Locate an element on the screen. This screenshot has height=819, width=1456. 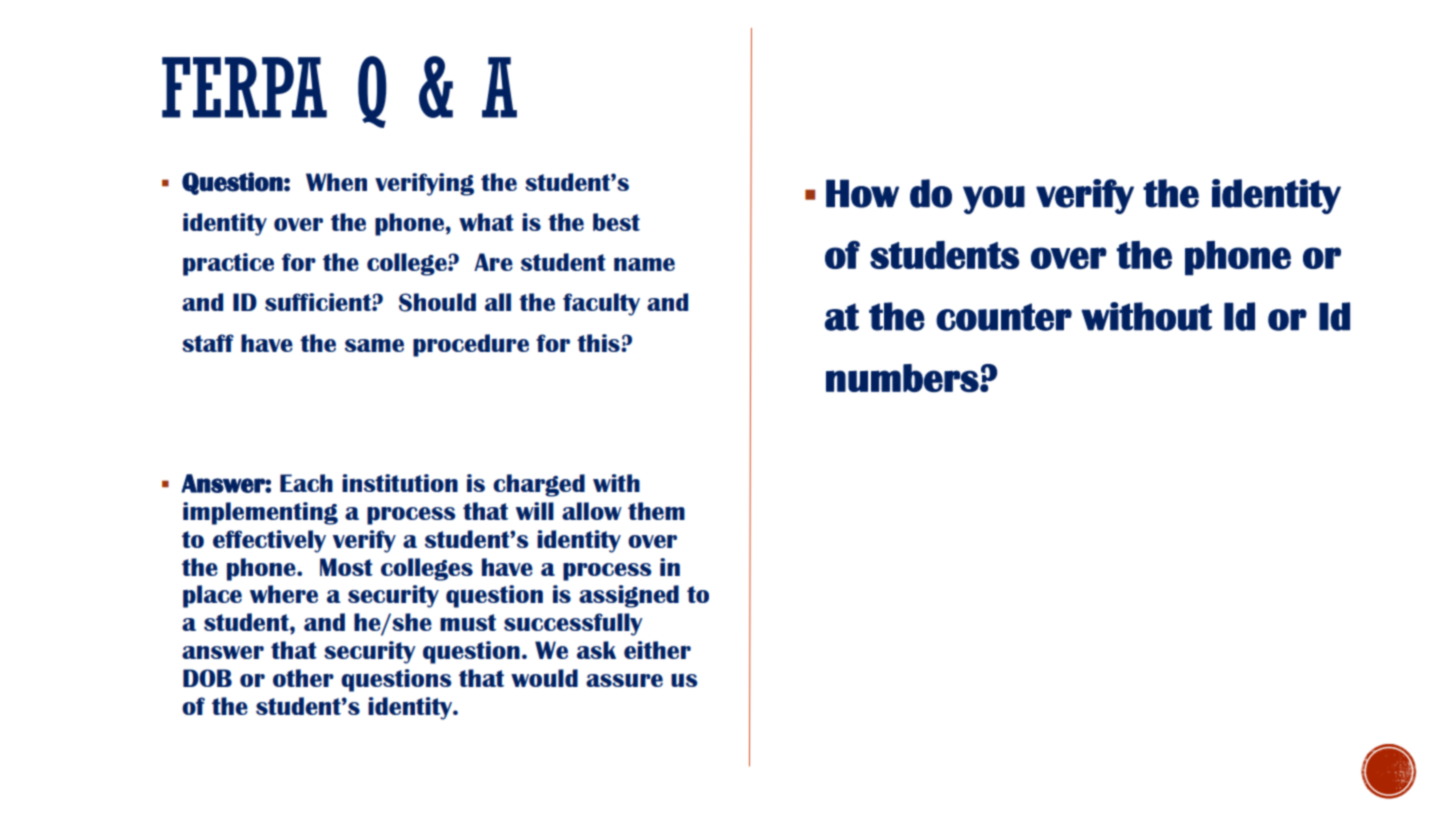
same is located at coordinates (374, 345).
